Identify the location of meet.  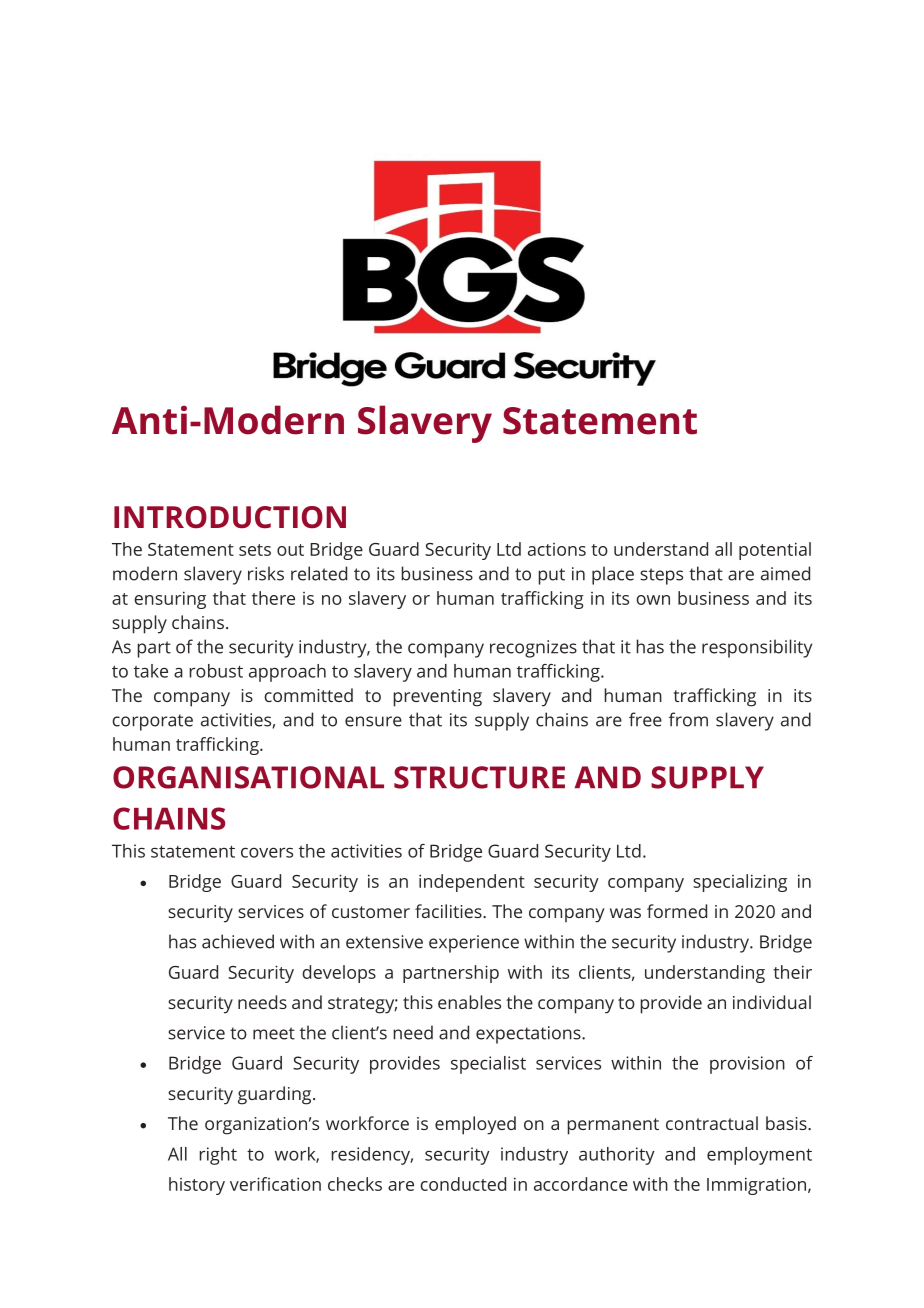
(274, 1033).
